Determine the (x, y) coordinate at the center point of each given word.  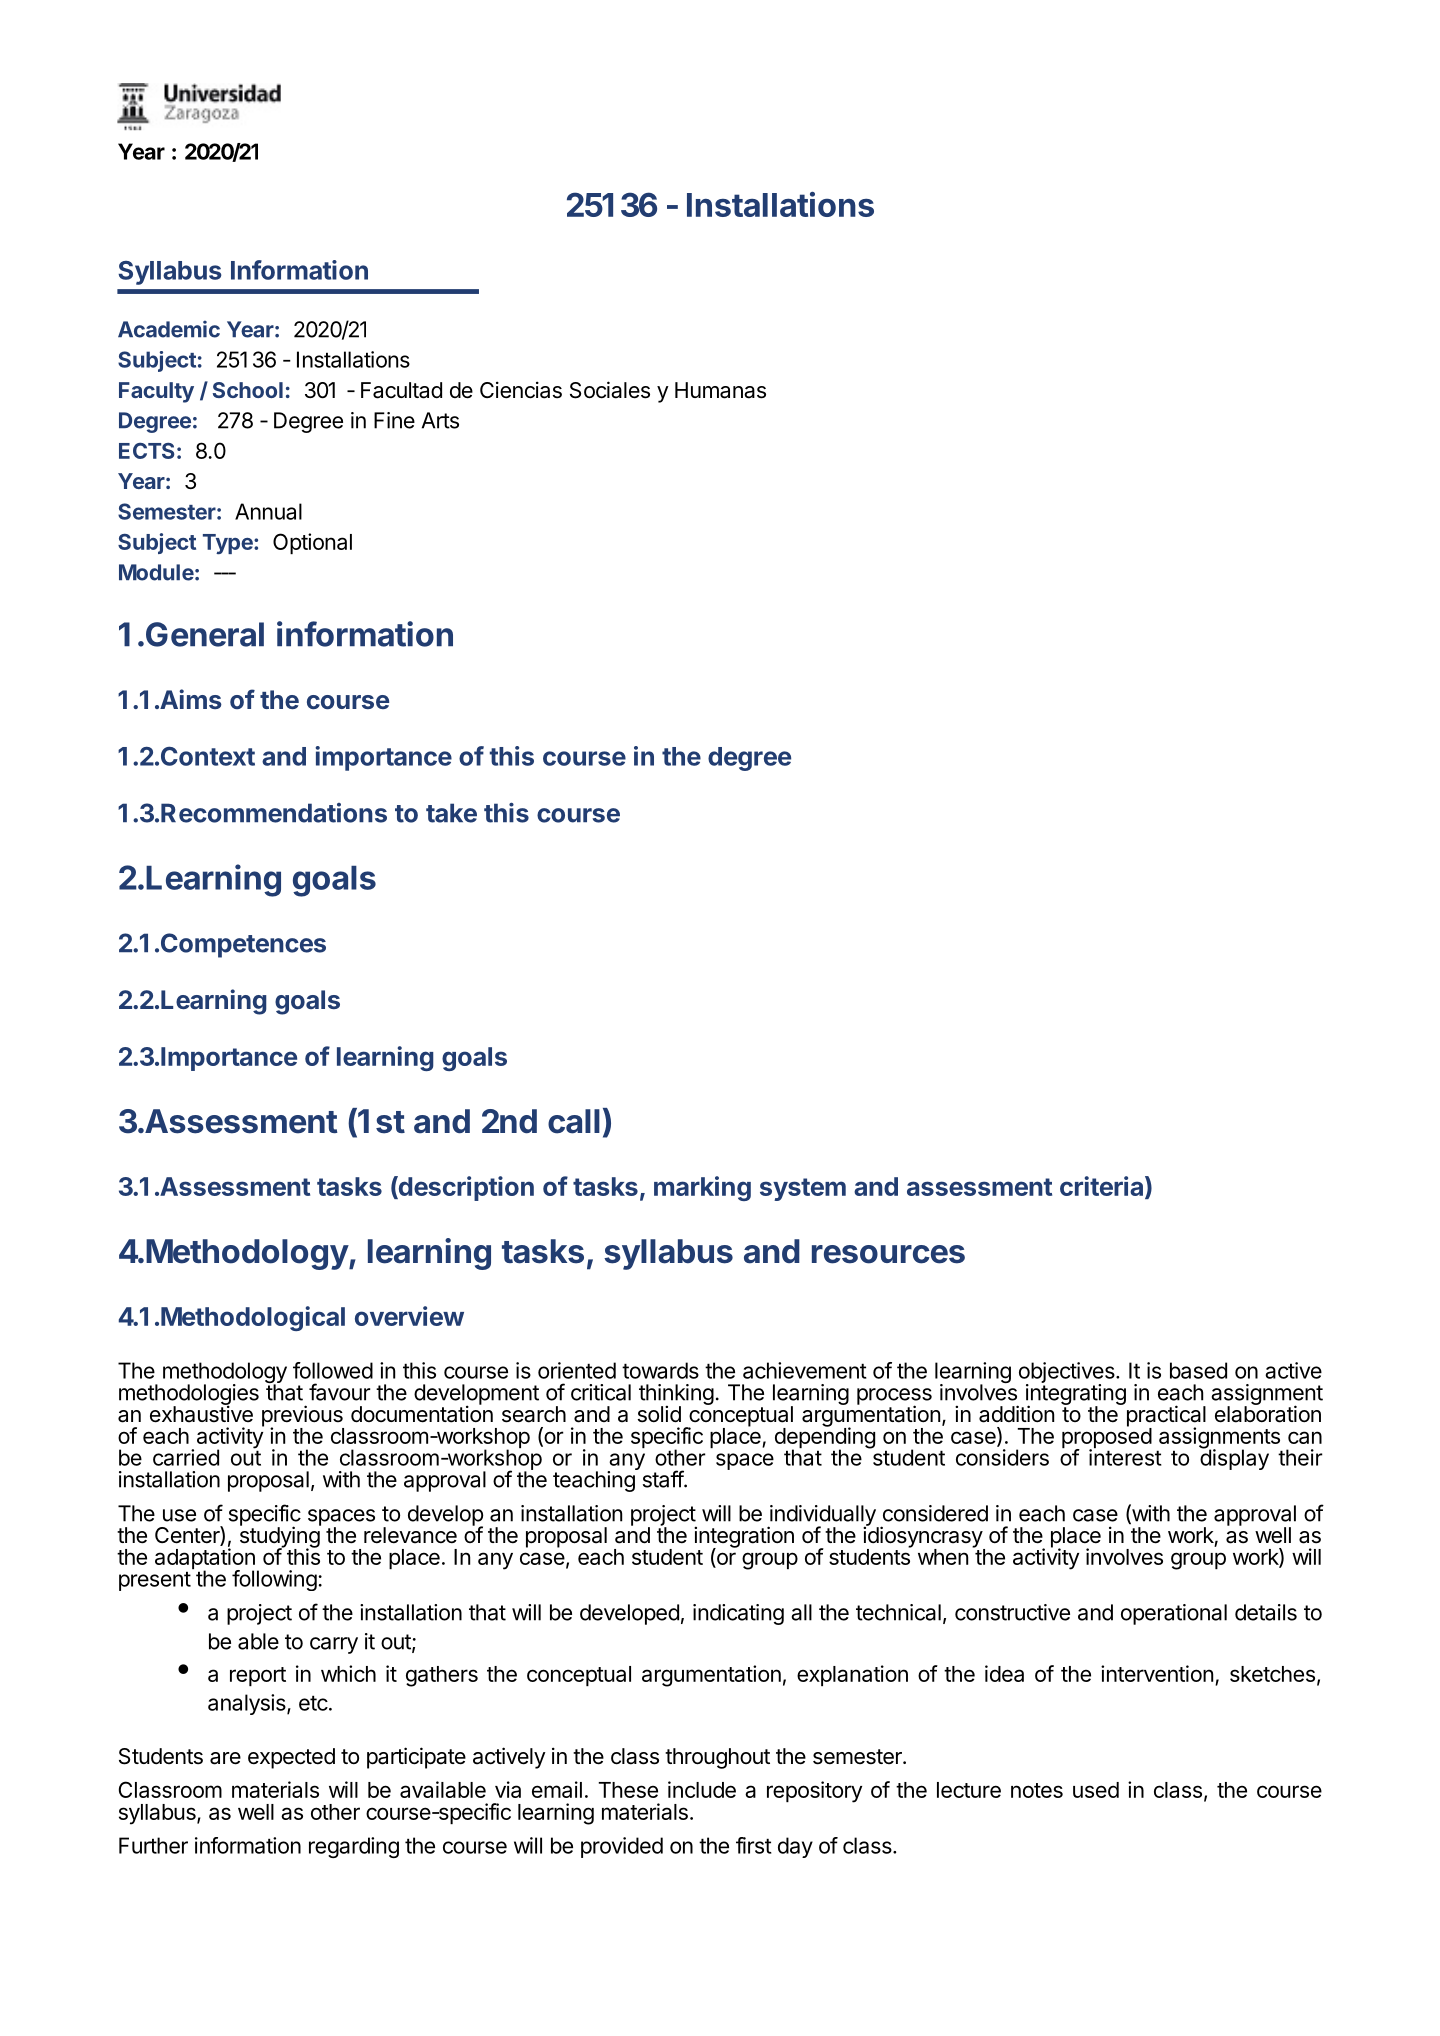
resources (888, 1254)
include (702, 1789)
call (574, 1121)
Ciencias (521, 390)
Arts (440, 420)
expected (291, 1758)
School (248, 390)
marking (702, 1188)
